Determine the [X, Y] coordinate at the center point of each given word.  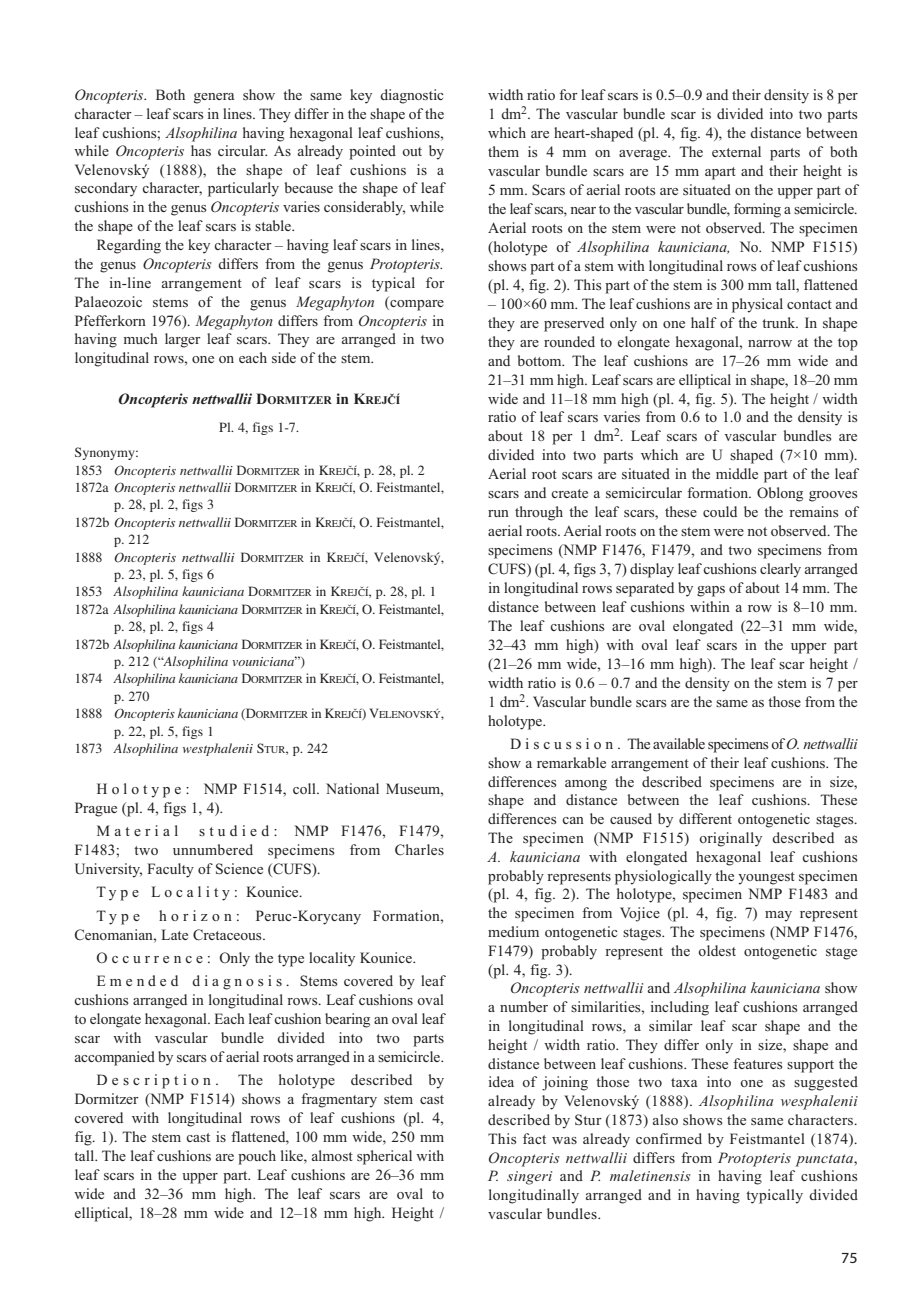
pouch [257, 1157]
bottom [541, 360]
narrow [770, 343]
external [736, 151]
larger [183, 340]
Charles [419, 850]
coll [305, 788]
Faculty [170, 870]
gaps [711, 591]
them [503, 151]
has [201, 150]
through [539, 513]
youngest [766, 878]
